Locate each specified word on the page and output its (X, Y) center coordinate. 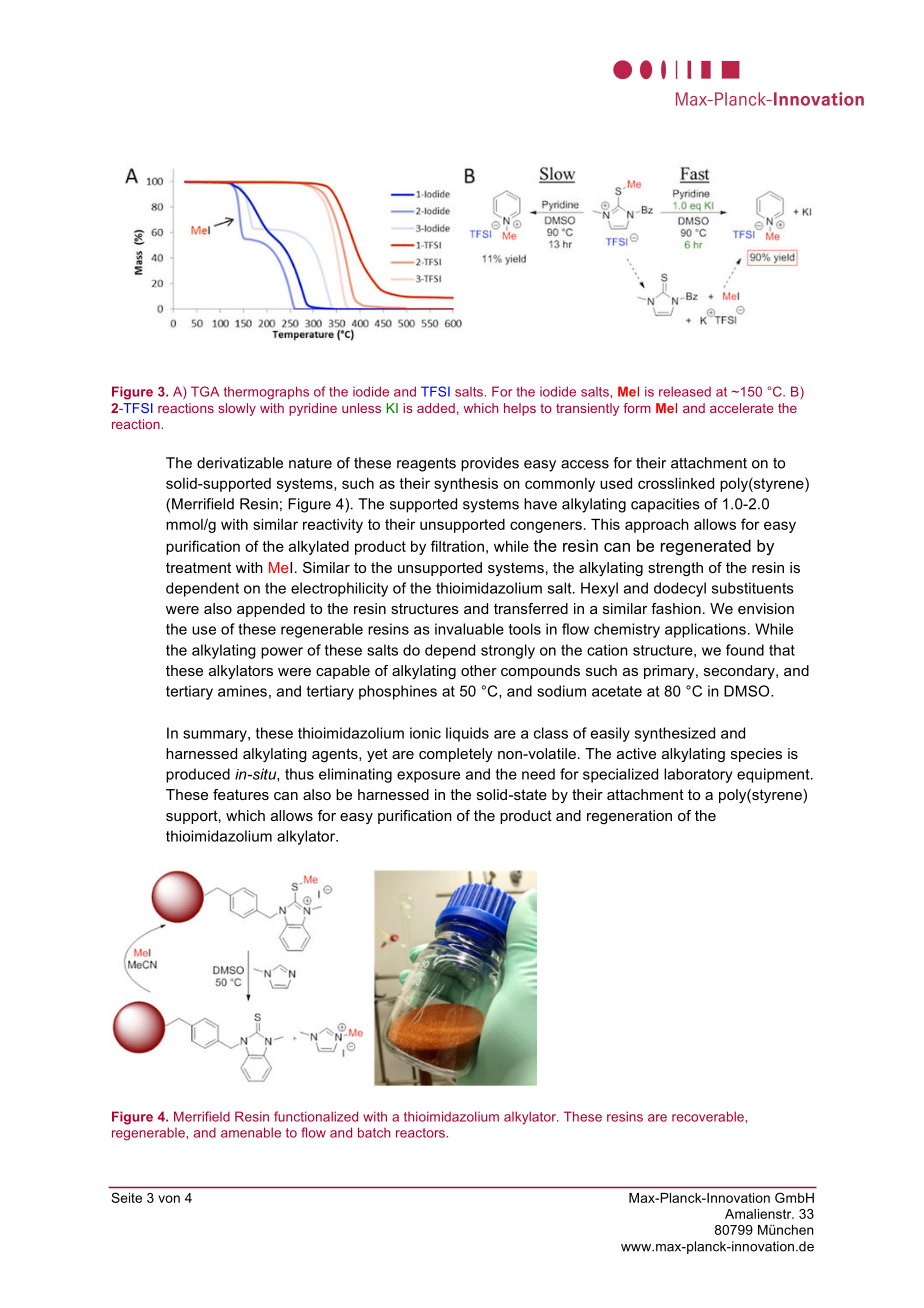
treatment (198, 567)
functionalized (316, 1116)
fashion (676, 608)
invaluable (469, 629)
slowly (237, 409)
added (436, 408)
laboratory (698, 775)
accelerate (741, 408)
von (169, 1199)
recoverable (708, 1116)
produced (198, 775)
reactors (420, 1133)
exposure (428, 777)
